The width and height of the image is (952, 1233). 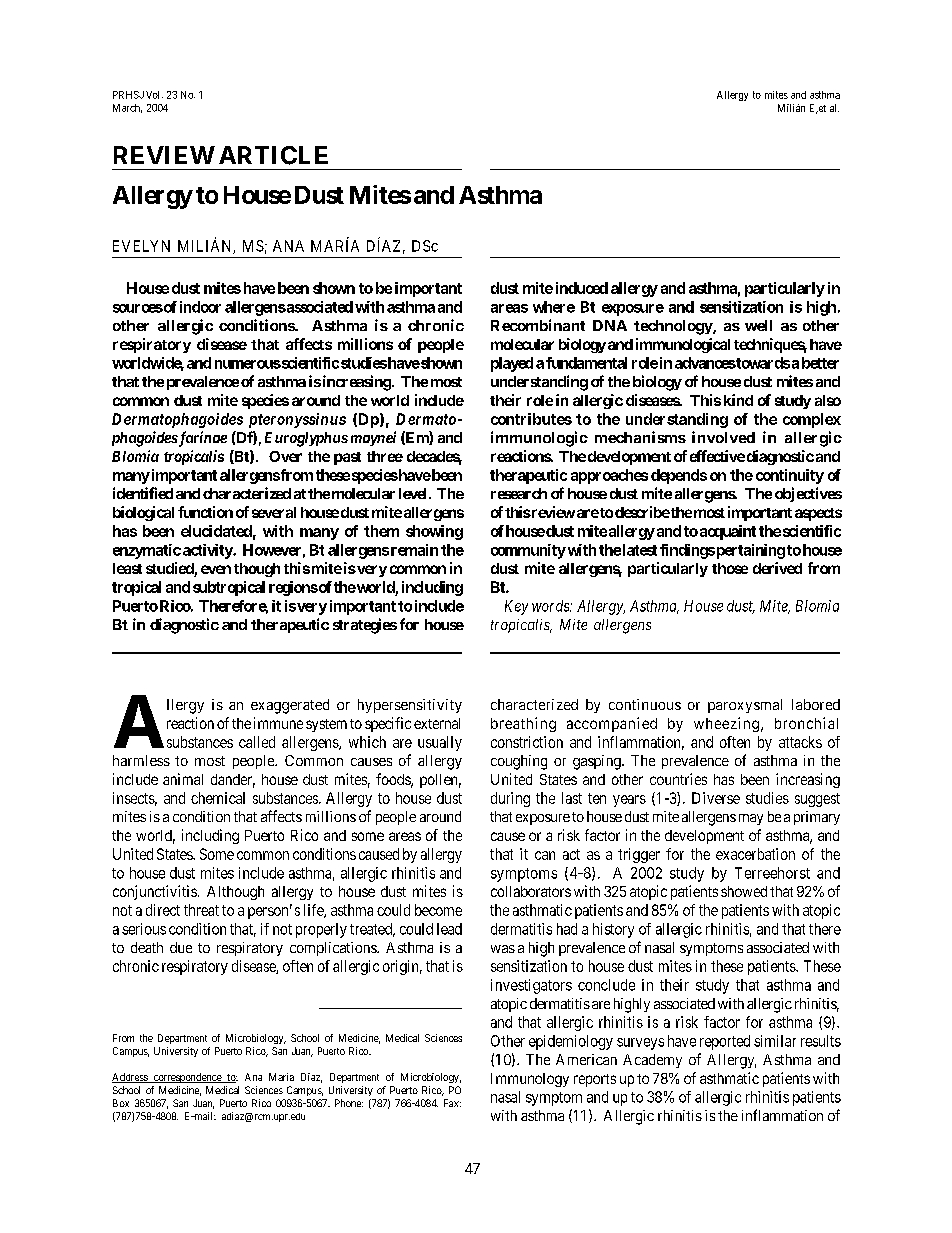 What do you see at coordinates (582, 288) in the image?
I see `induced` at bounding box center [582, 288].
